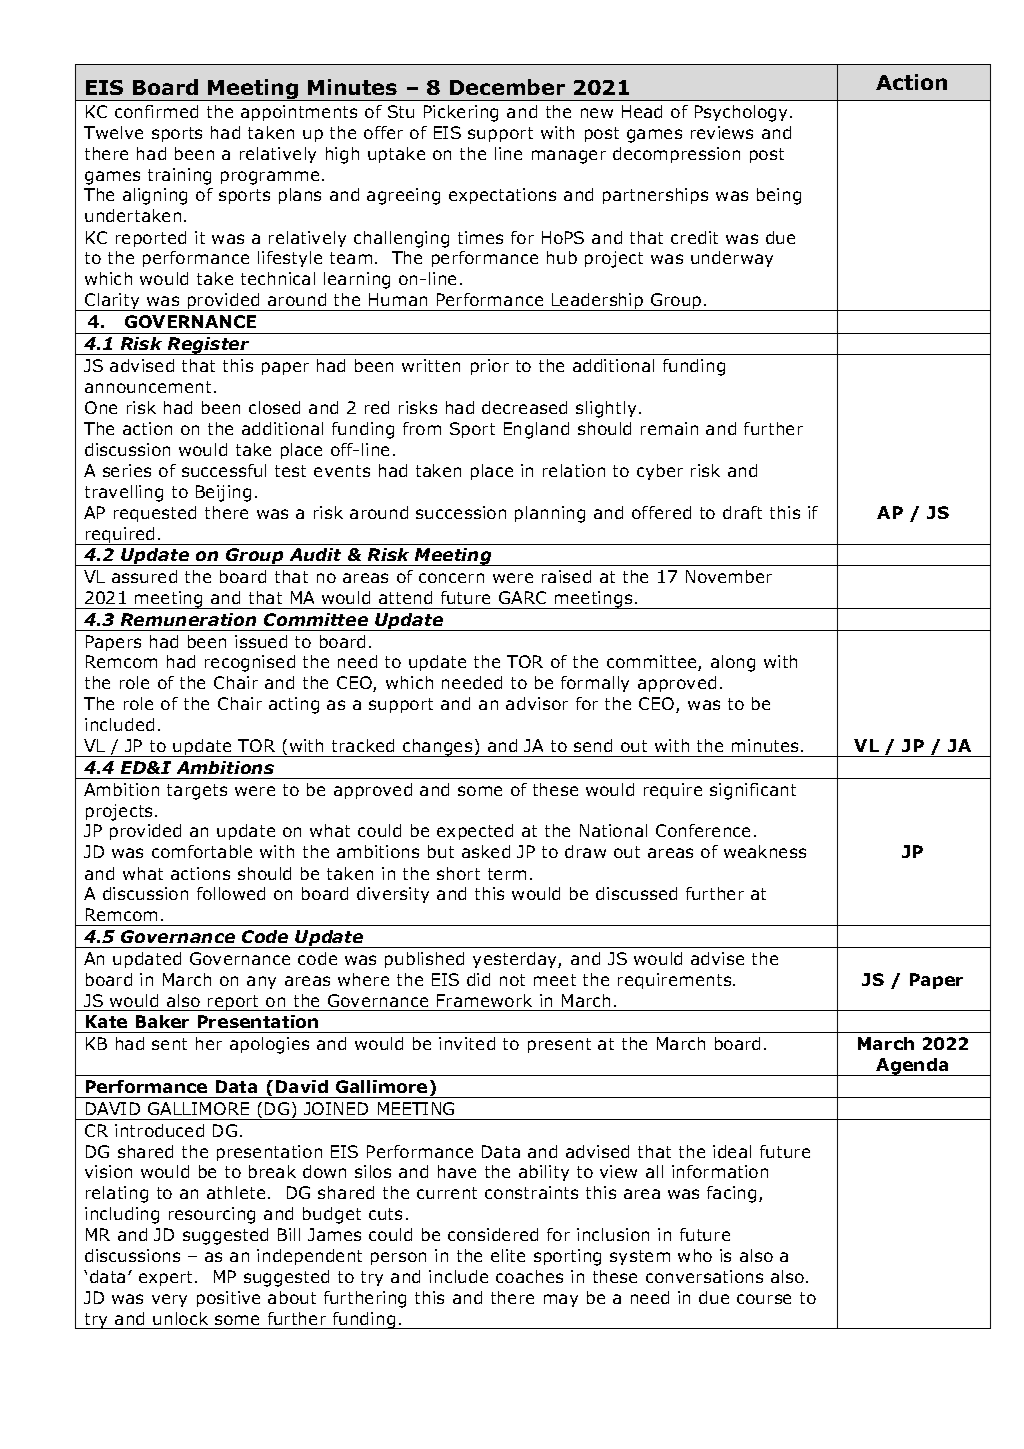 The height and width of the screenshot is (1449, 1024). What do you see at coordinates (743, 113) in the screenshot?
I see `Psychology` at bounding box center [743, 113].
